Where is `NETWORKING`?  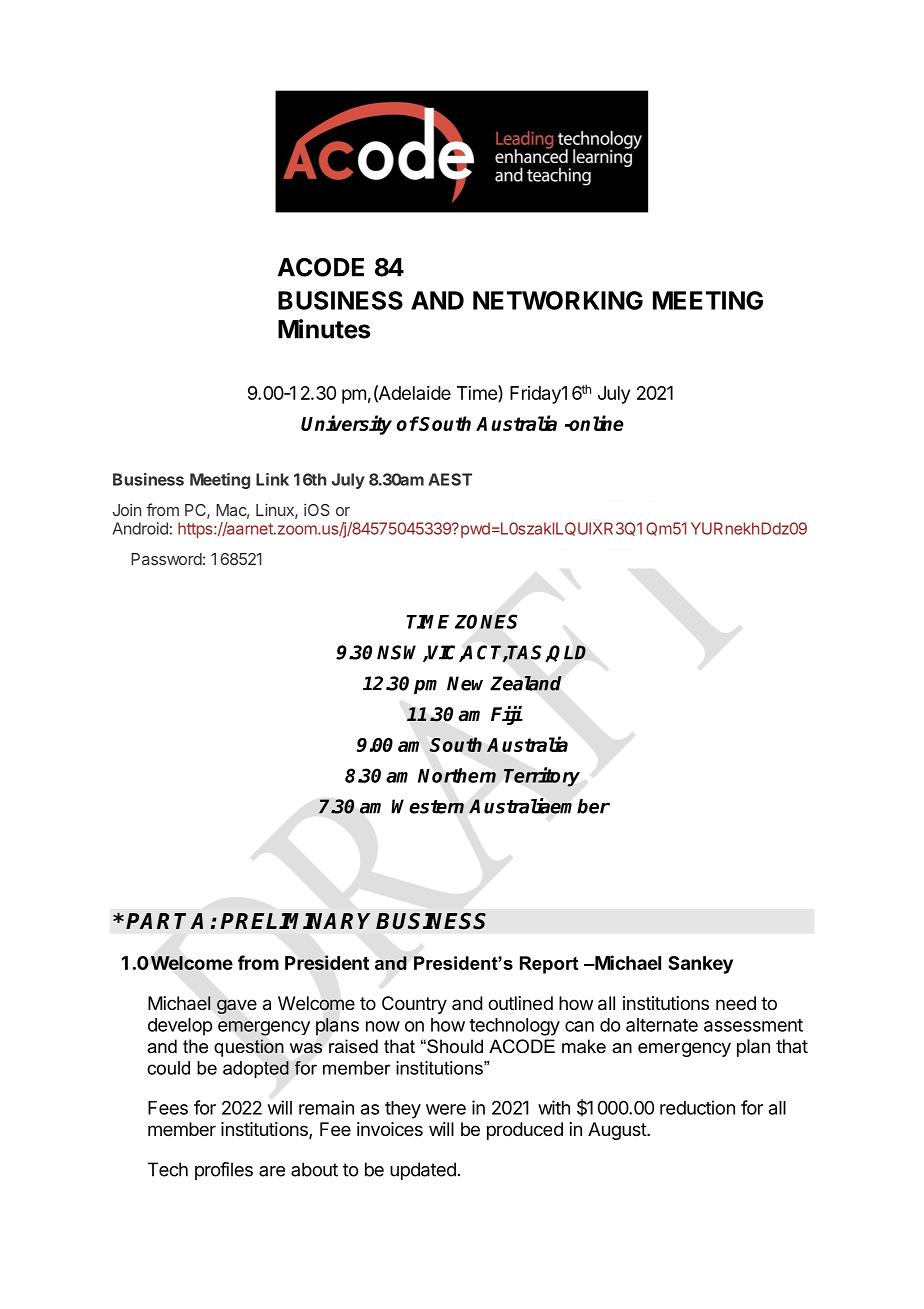
NETWORKING is located at coordinates (558, 300).
